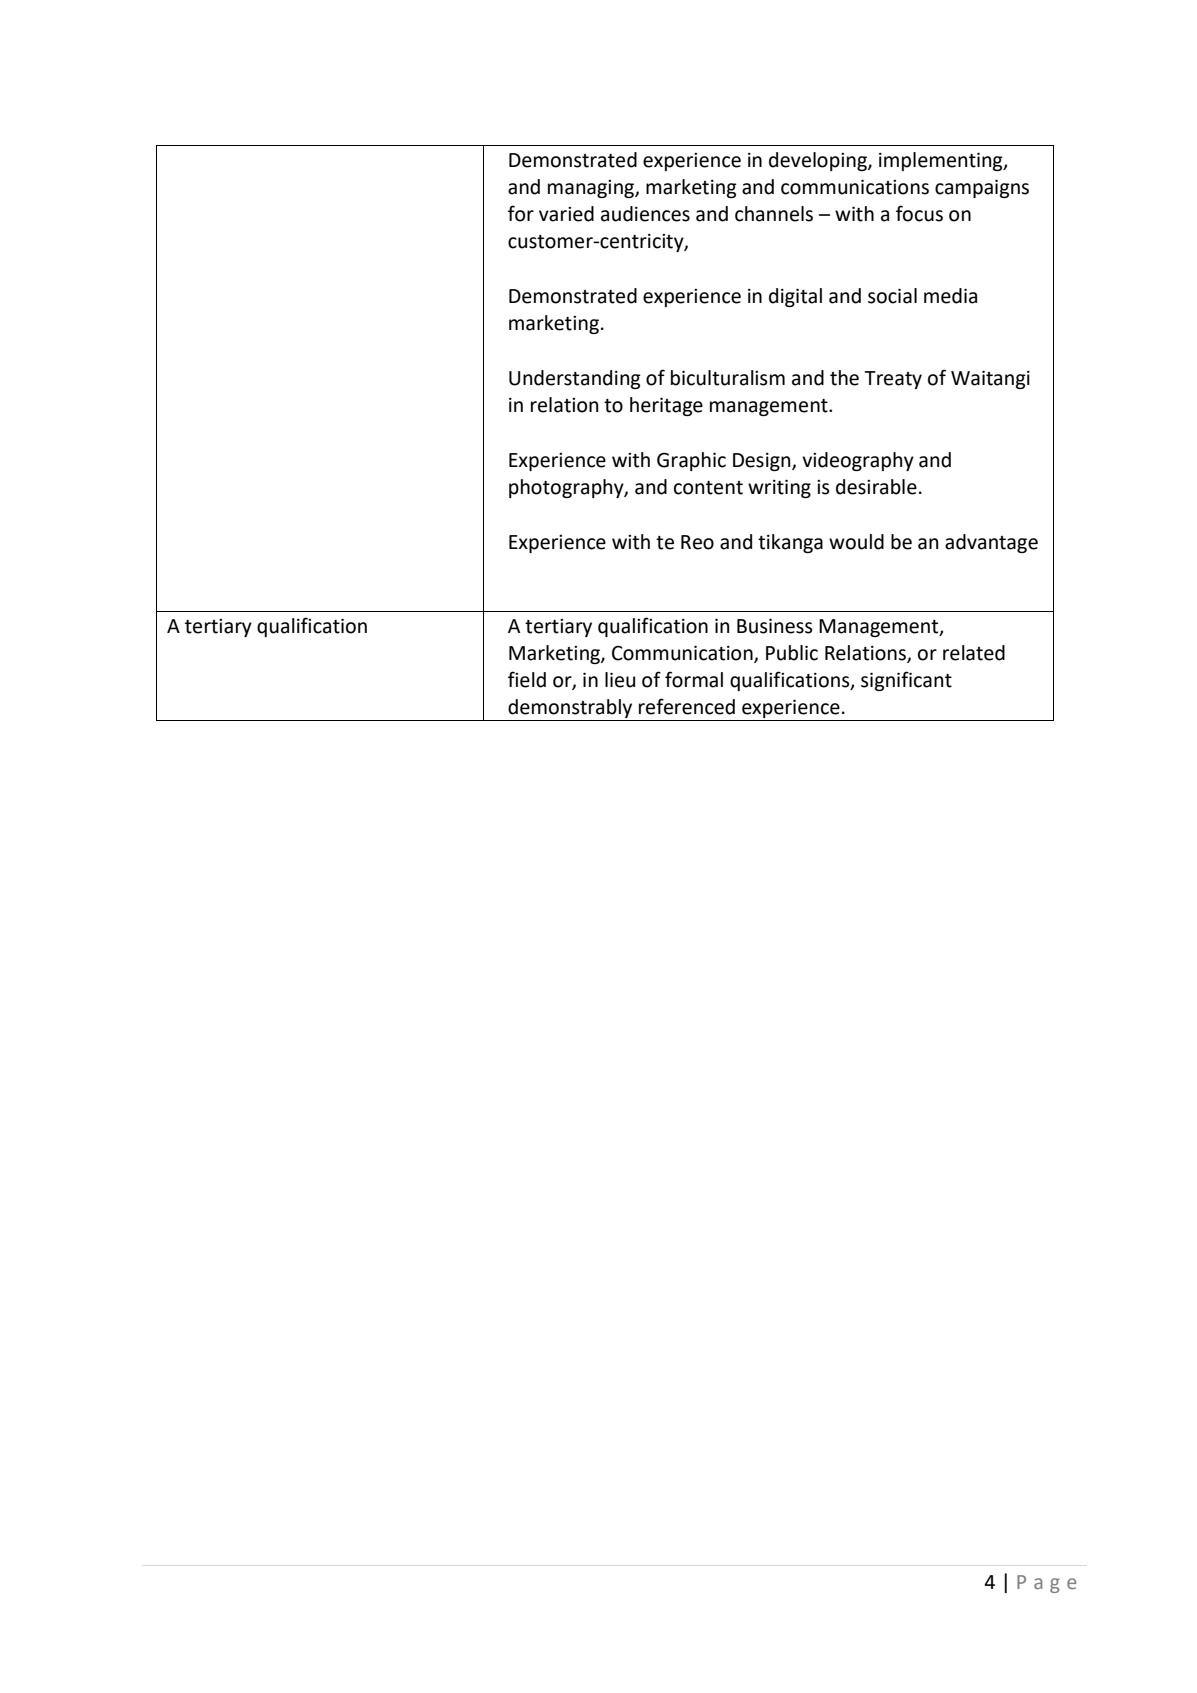 The width and height of the image is (1197, 1693). I want to click on formal, so click(694, 679).
